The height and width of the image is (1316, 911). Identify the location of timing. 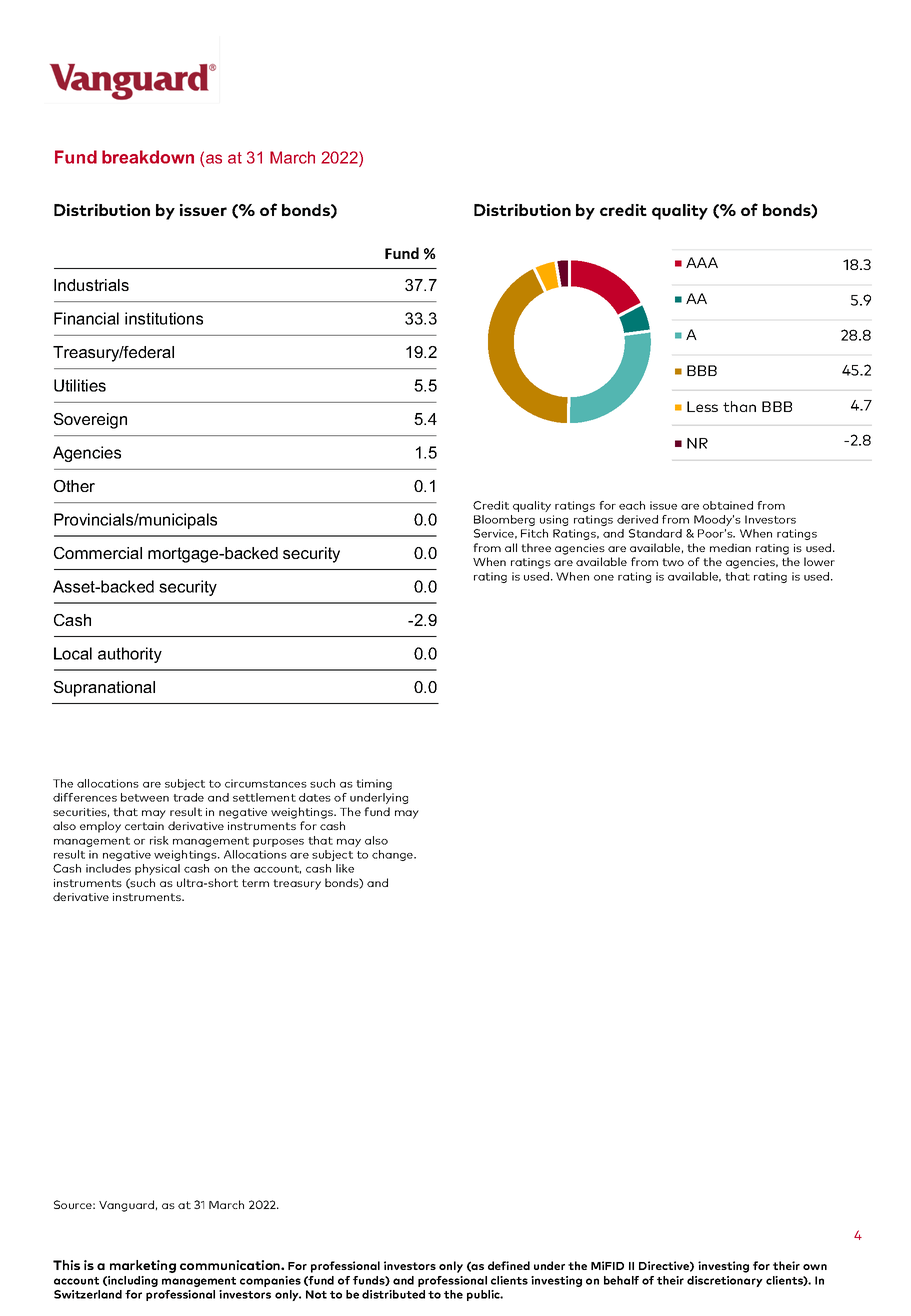
(374, 784).
